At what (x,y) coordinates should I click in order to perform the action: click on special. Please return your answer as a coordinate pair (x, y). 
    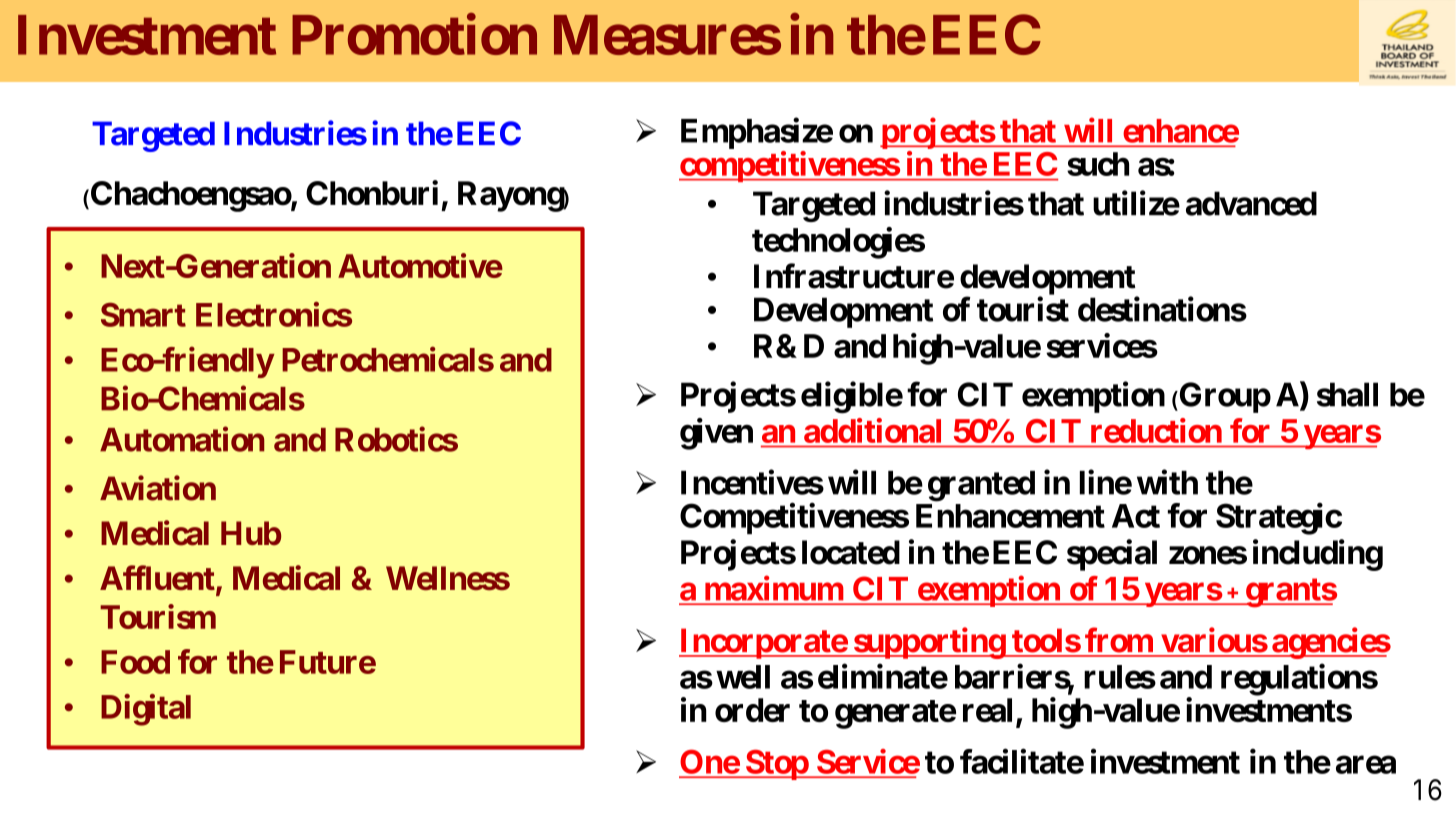
    Looking at the image, I should click on (1112, 555).
